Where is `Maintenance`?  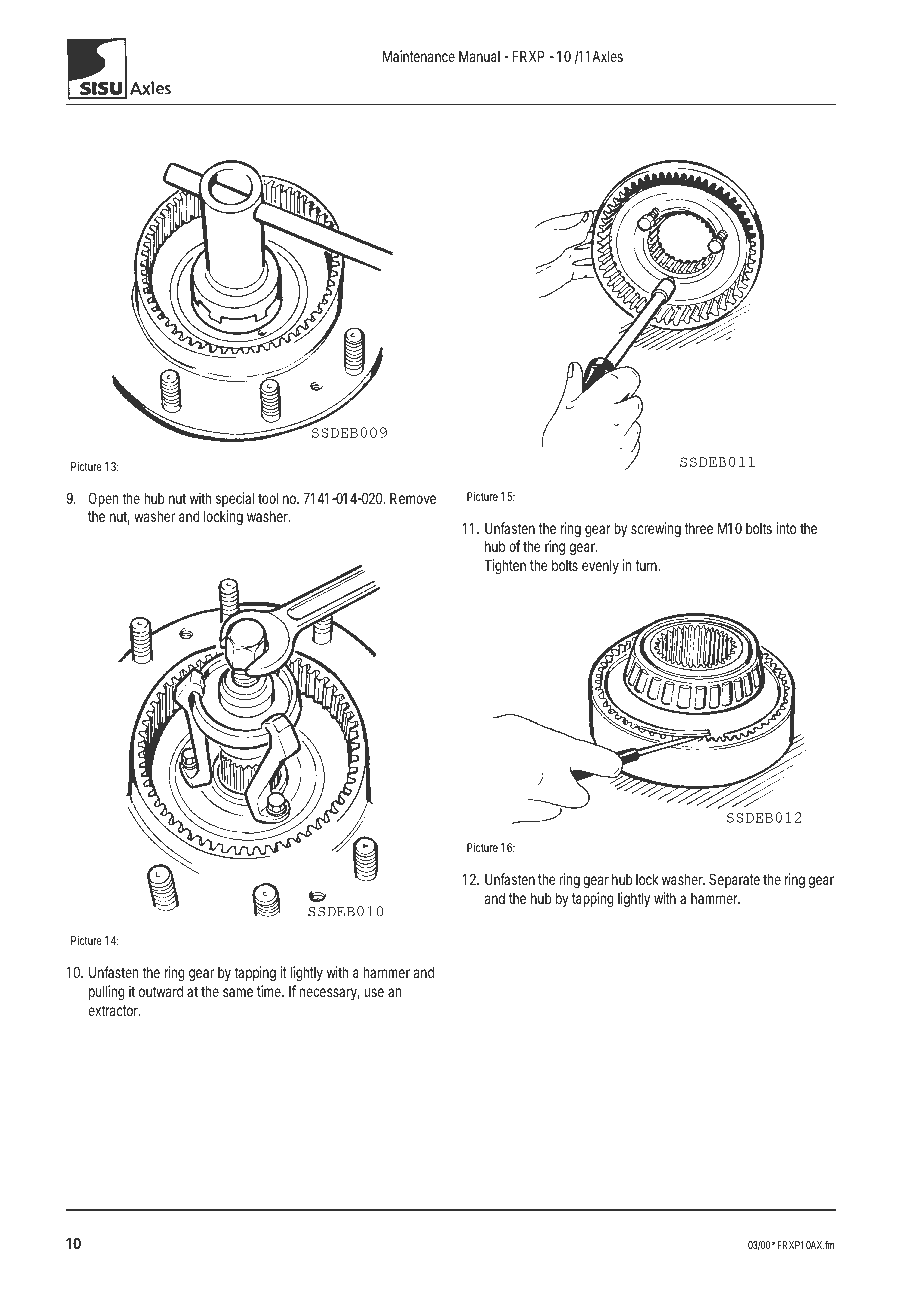 Maintenance is located at coordinates (419, 56).
